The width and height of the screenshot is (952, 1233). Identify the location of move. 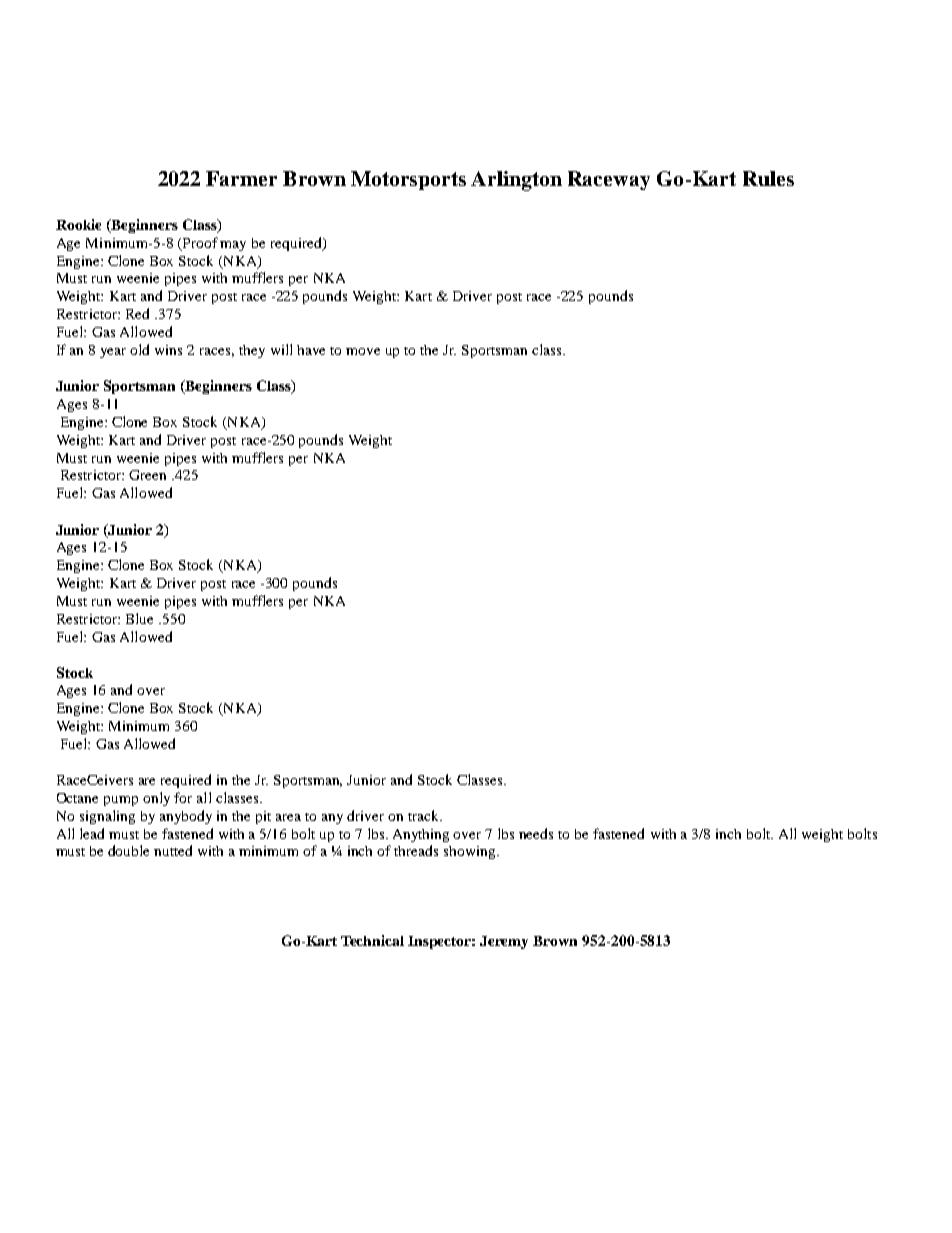
(363, 351).
